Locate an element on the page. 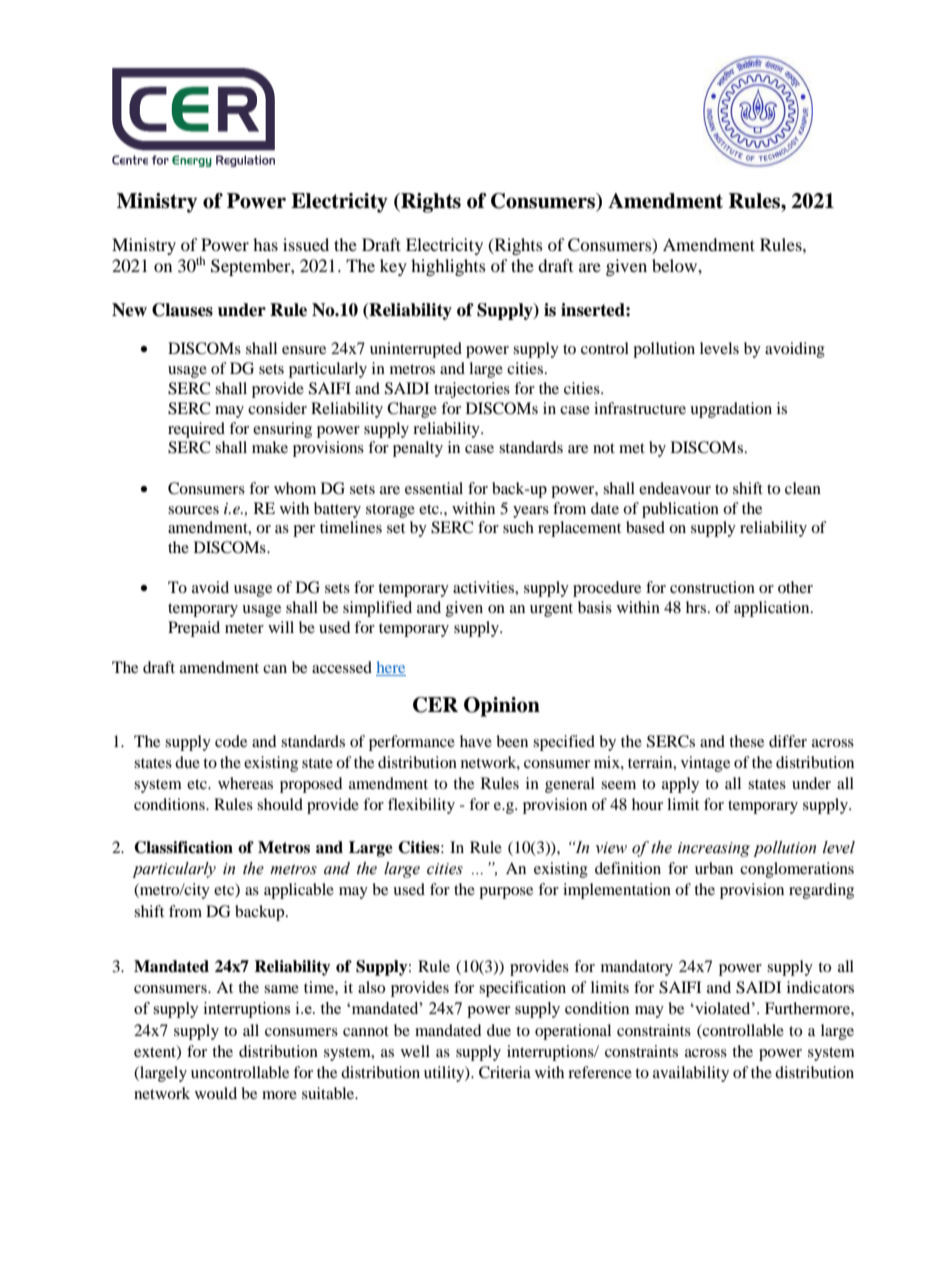  has is located at coordinates (265, 244).
